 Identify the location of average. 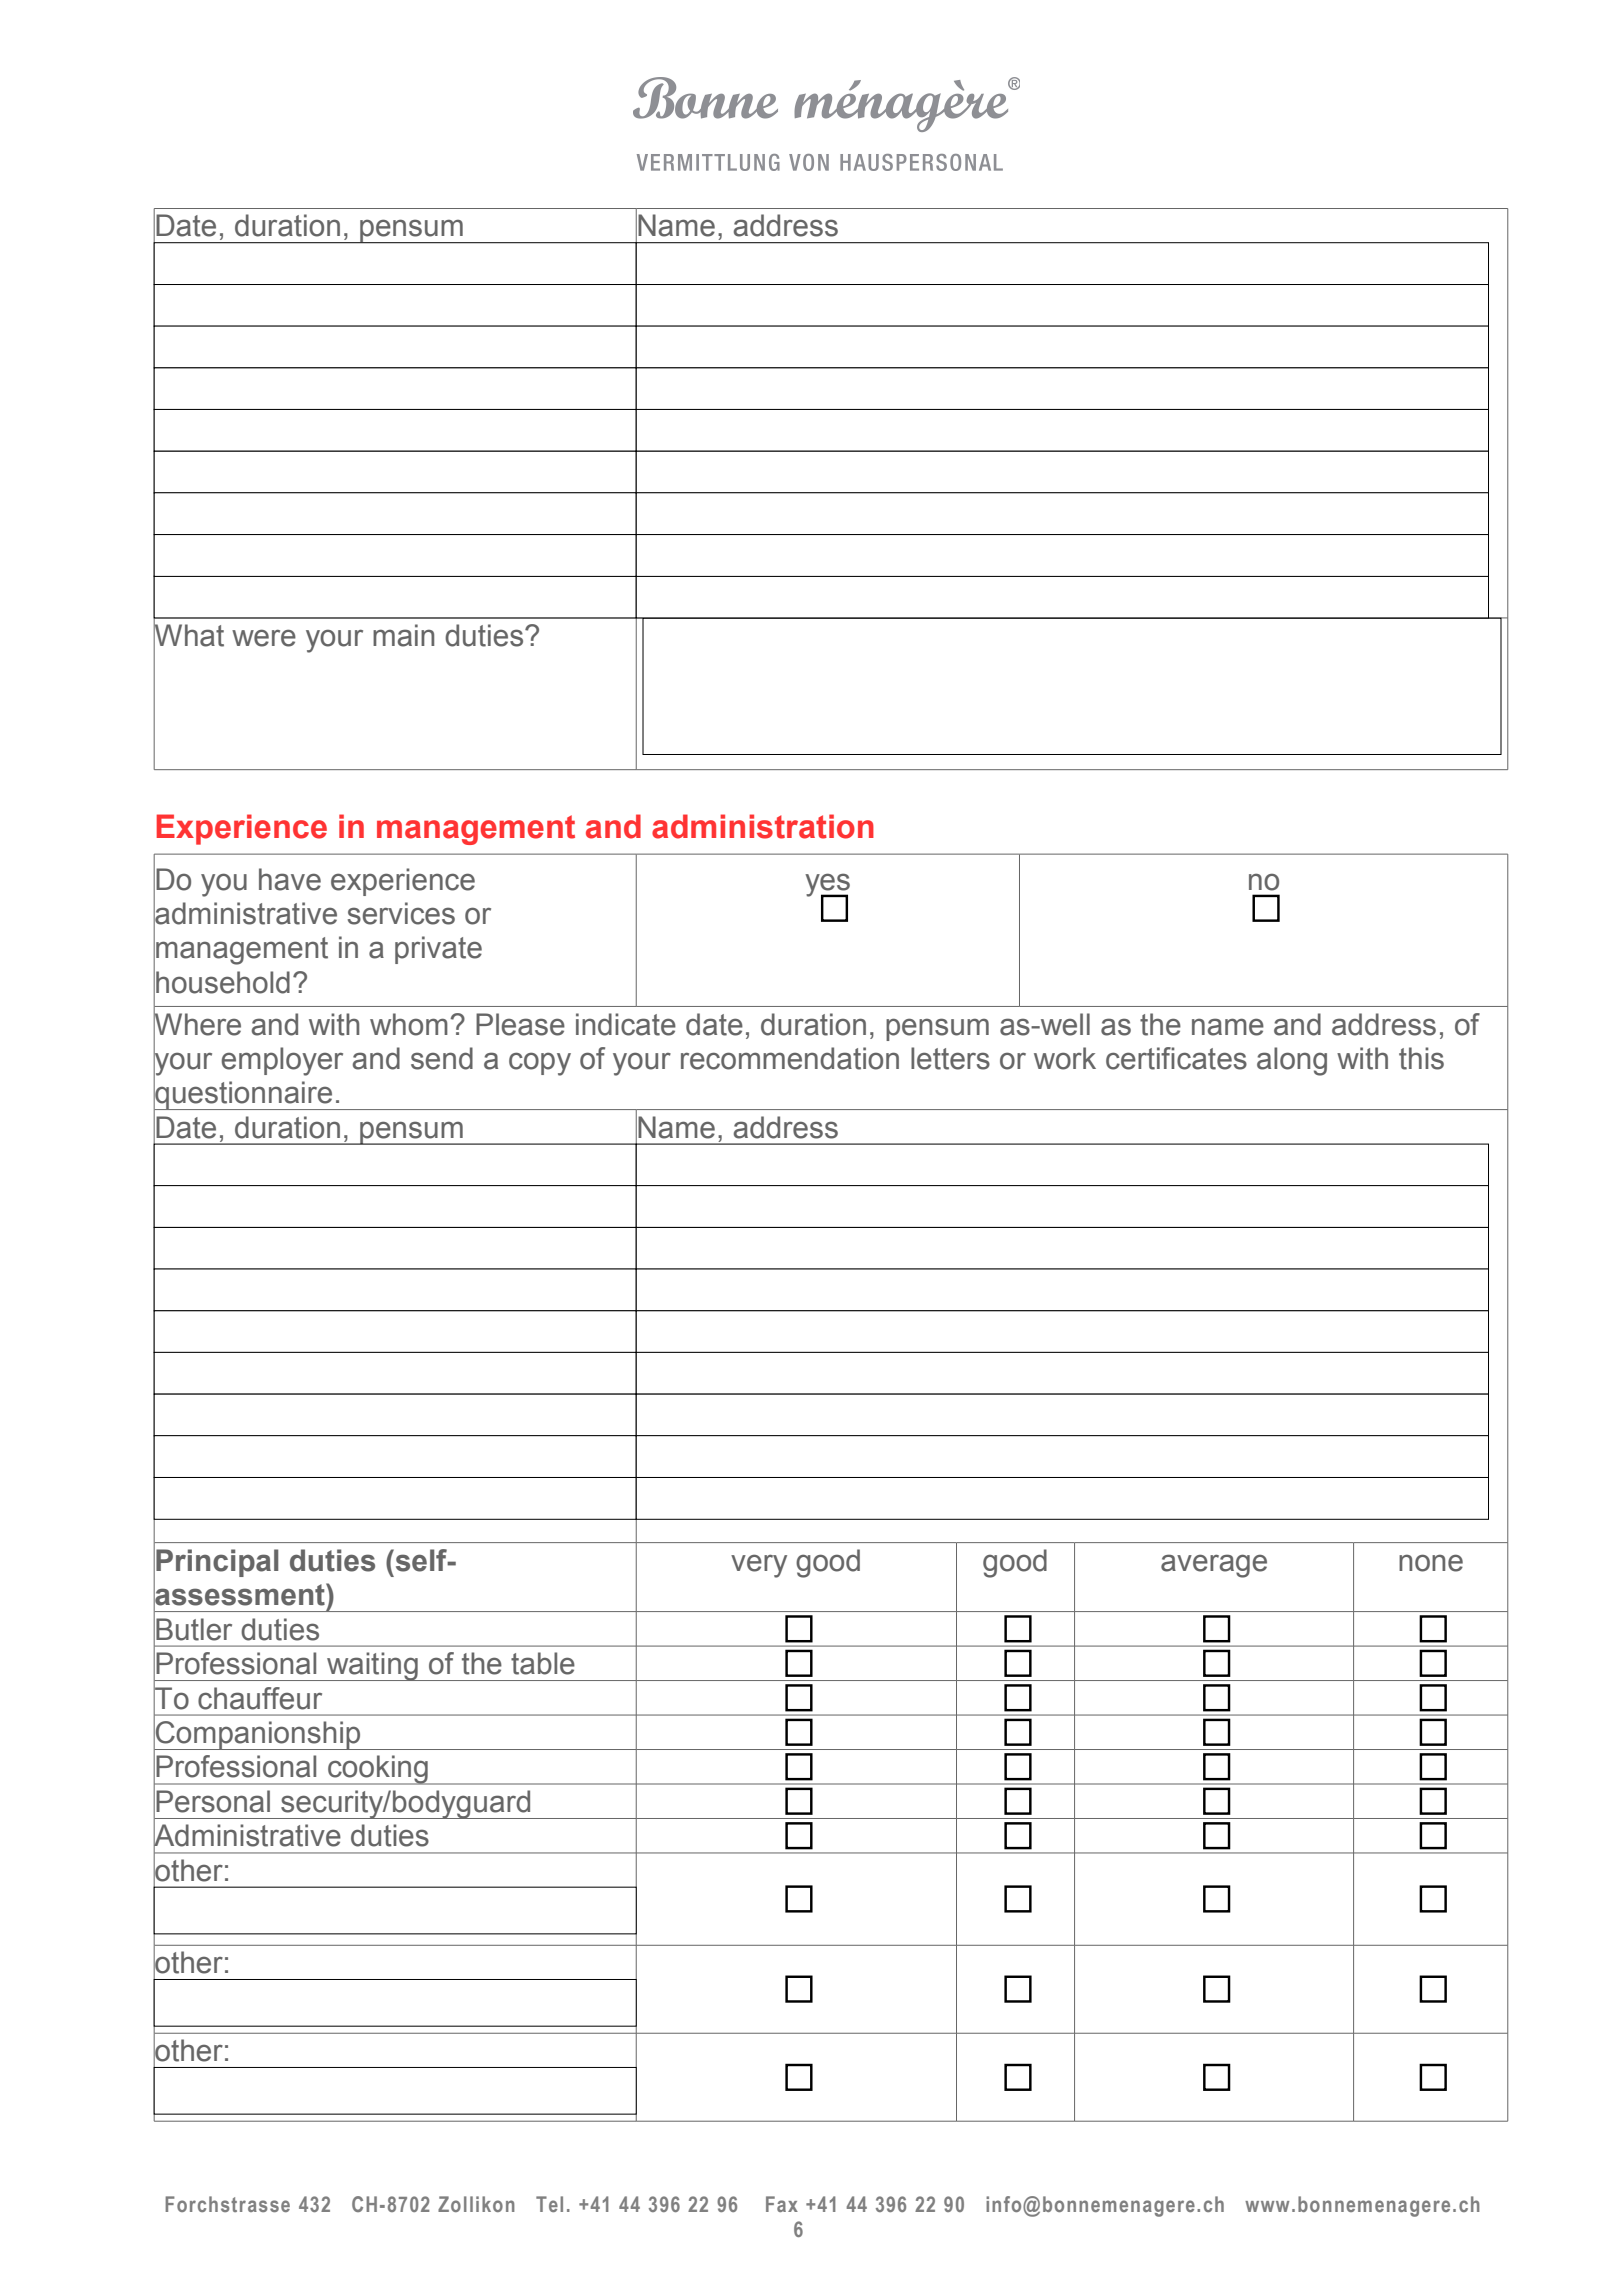
(1214, 1566).
